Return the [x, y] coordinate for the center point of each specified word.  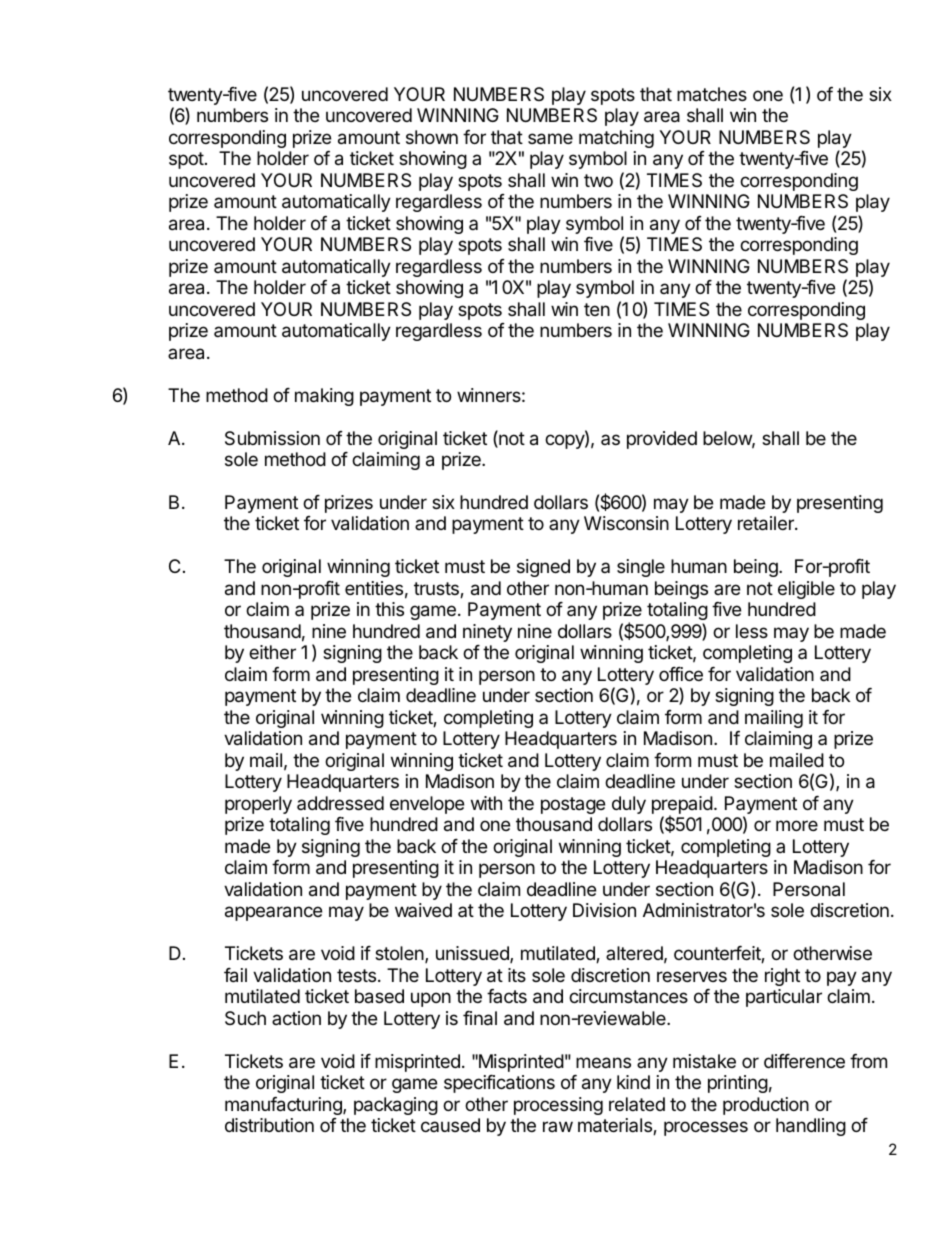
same [550, 139]
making [324, 397]
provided [662, 440]
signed [543, 568]
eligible [806, 590]
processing [558, 1106]
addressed [340, 803]
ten [597, 309]
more [797, 825]
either [272, 652]
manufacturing [284, 1106]
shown [432, 137]
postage [573, 805]
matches [712, 94]
